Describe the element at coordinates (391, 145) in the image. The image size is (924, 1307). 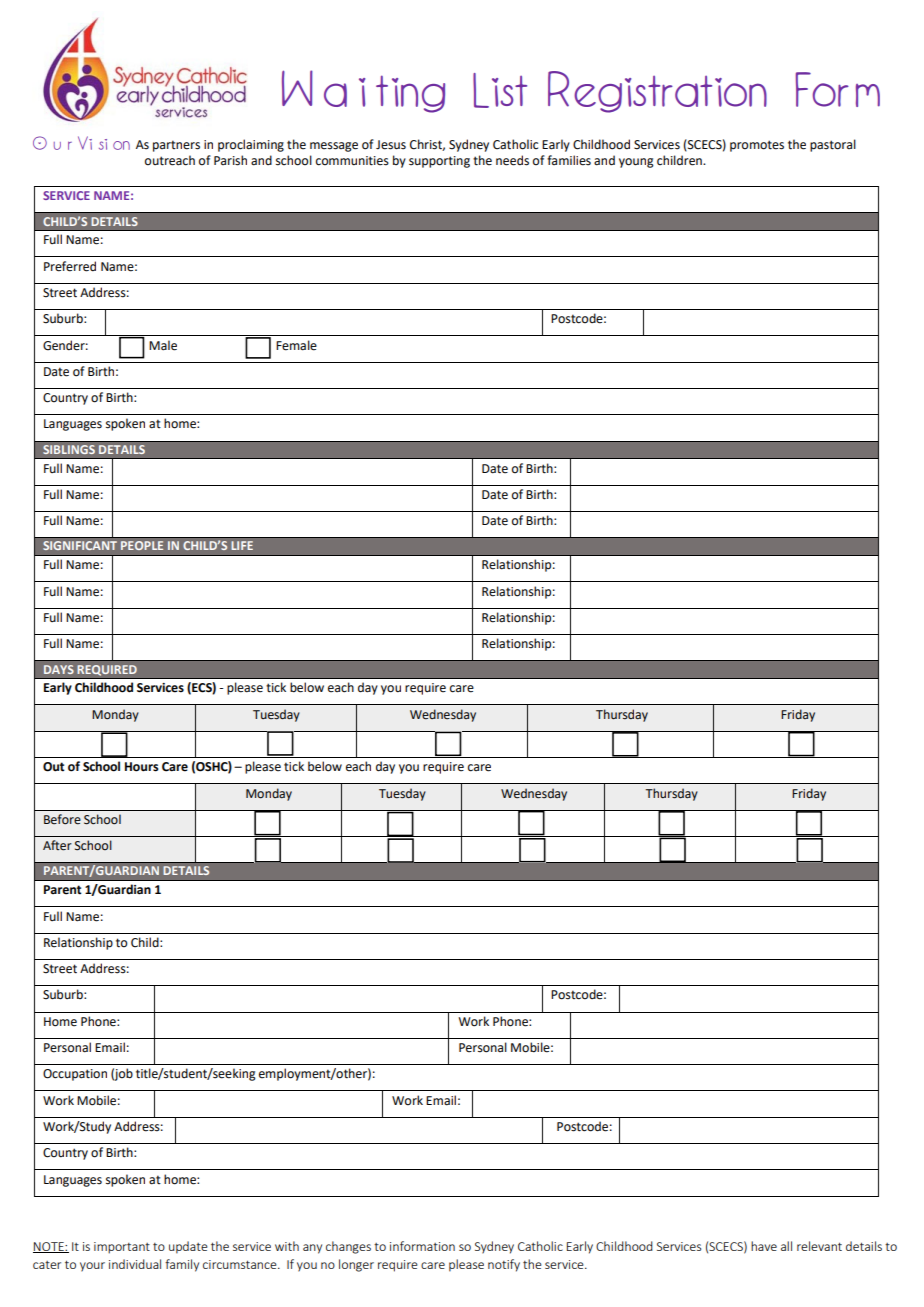
I see `Jesus` at that location.
